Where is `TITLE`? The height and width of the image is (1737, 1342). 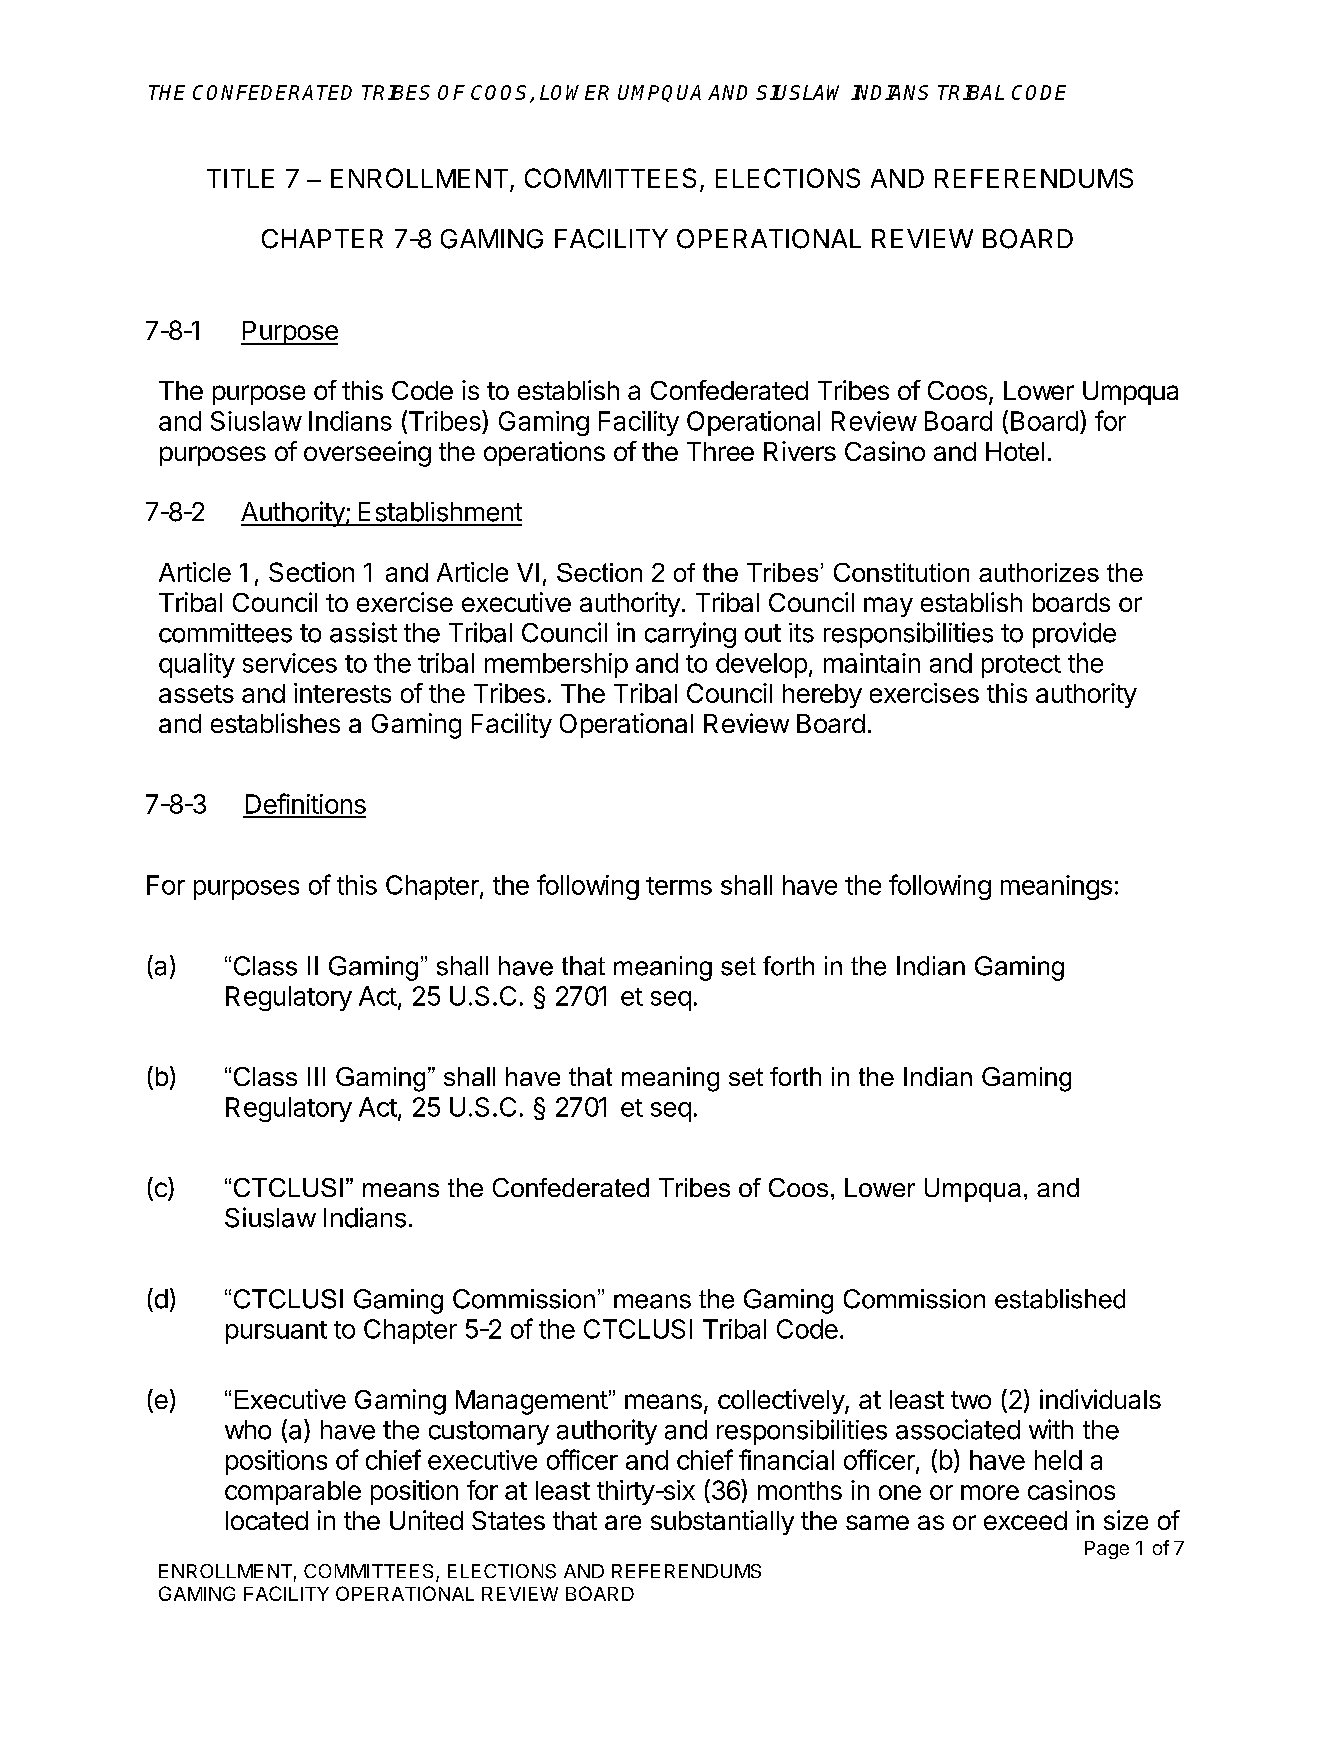
TITLE is located at coordinates (240, 178).
